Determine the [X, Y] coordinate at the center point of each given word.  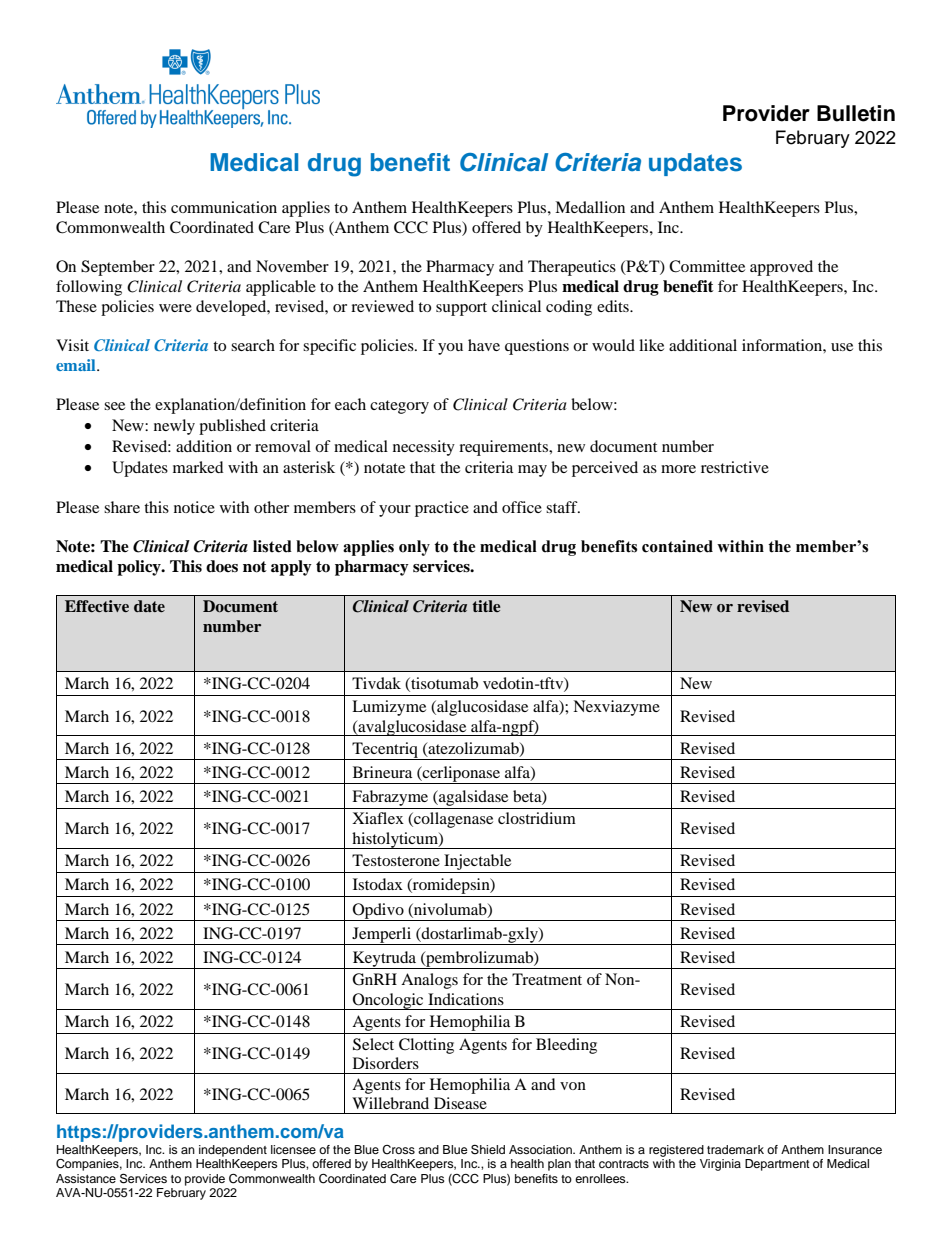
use [842, 347]
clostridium [537, 818]
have [484, 345]
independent [233, 1151]
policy [140, 568]
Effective [97, 606]
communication [224, 207]
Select [373, 1044]
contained [677, 546]
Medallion [590, 207]
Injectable [478, 863]
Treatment [547, 979]
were [175, 308]
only [414, 548]
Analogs [429, 981]
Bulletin [856, 113]
